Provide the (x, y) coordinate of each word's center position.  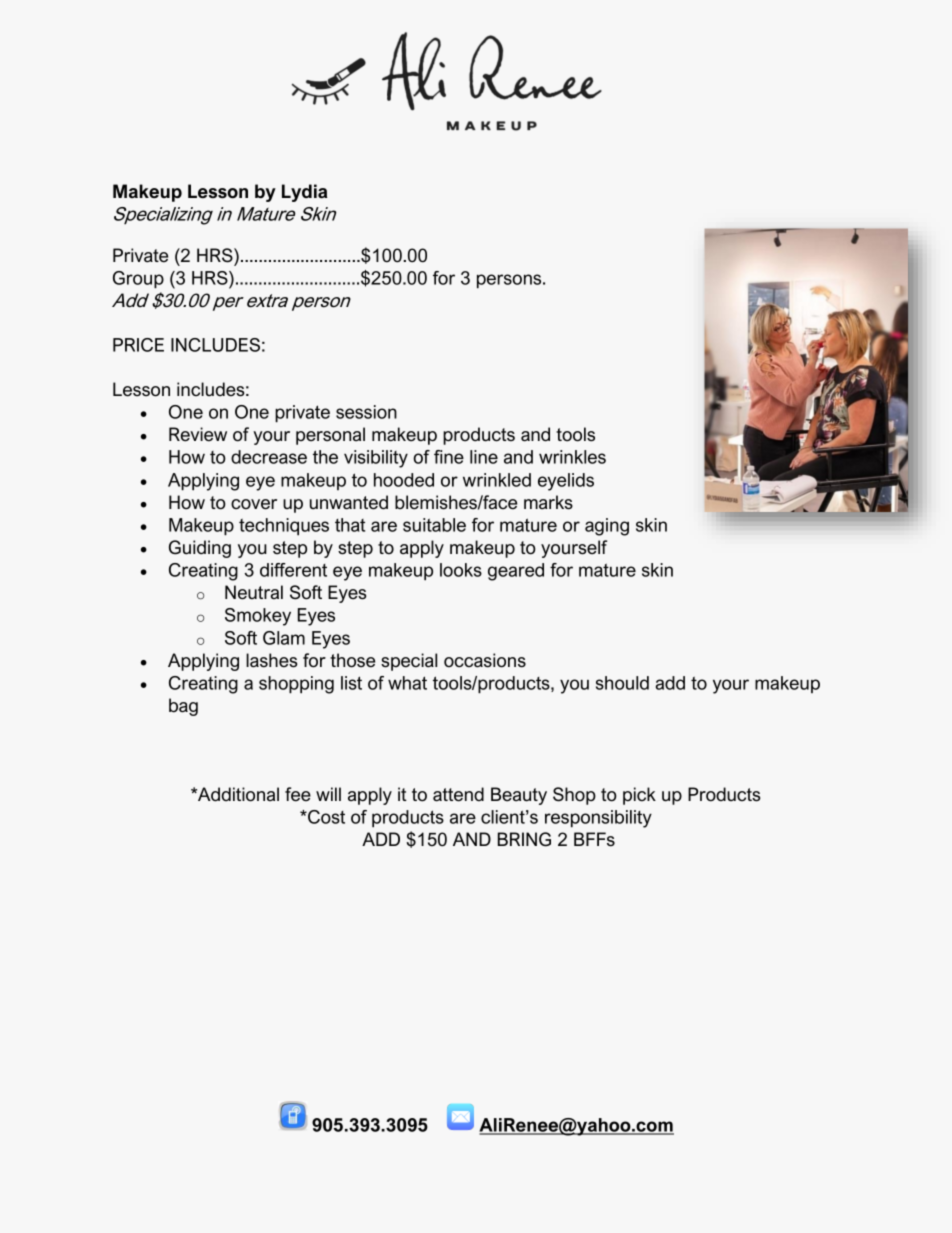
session (366, 412)
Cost (325, 817)
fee (298, 794)
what (407, 683)
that (350, 525)
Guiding (200, 549)
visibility (376, 459)
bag (183, 707)
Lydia (304, 193)
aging (607, 527)
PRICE (138, 345)
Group (138, 280)
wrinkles (572, 457)
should (622, 683)
